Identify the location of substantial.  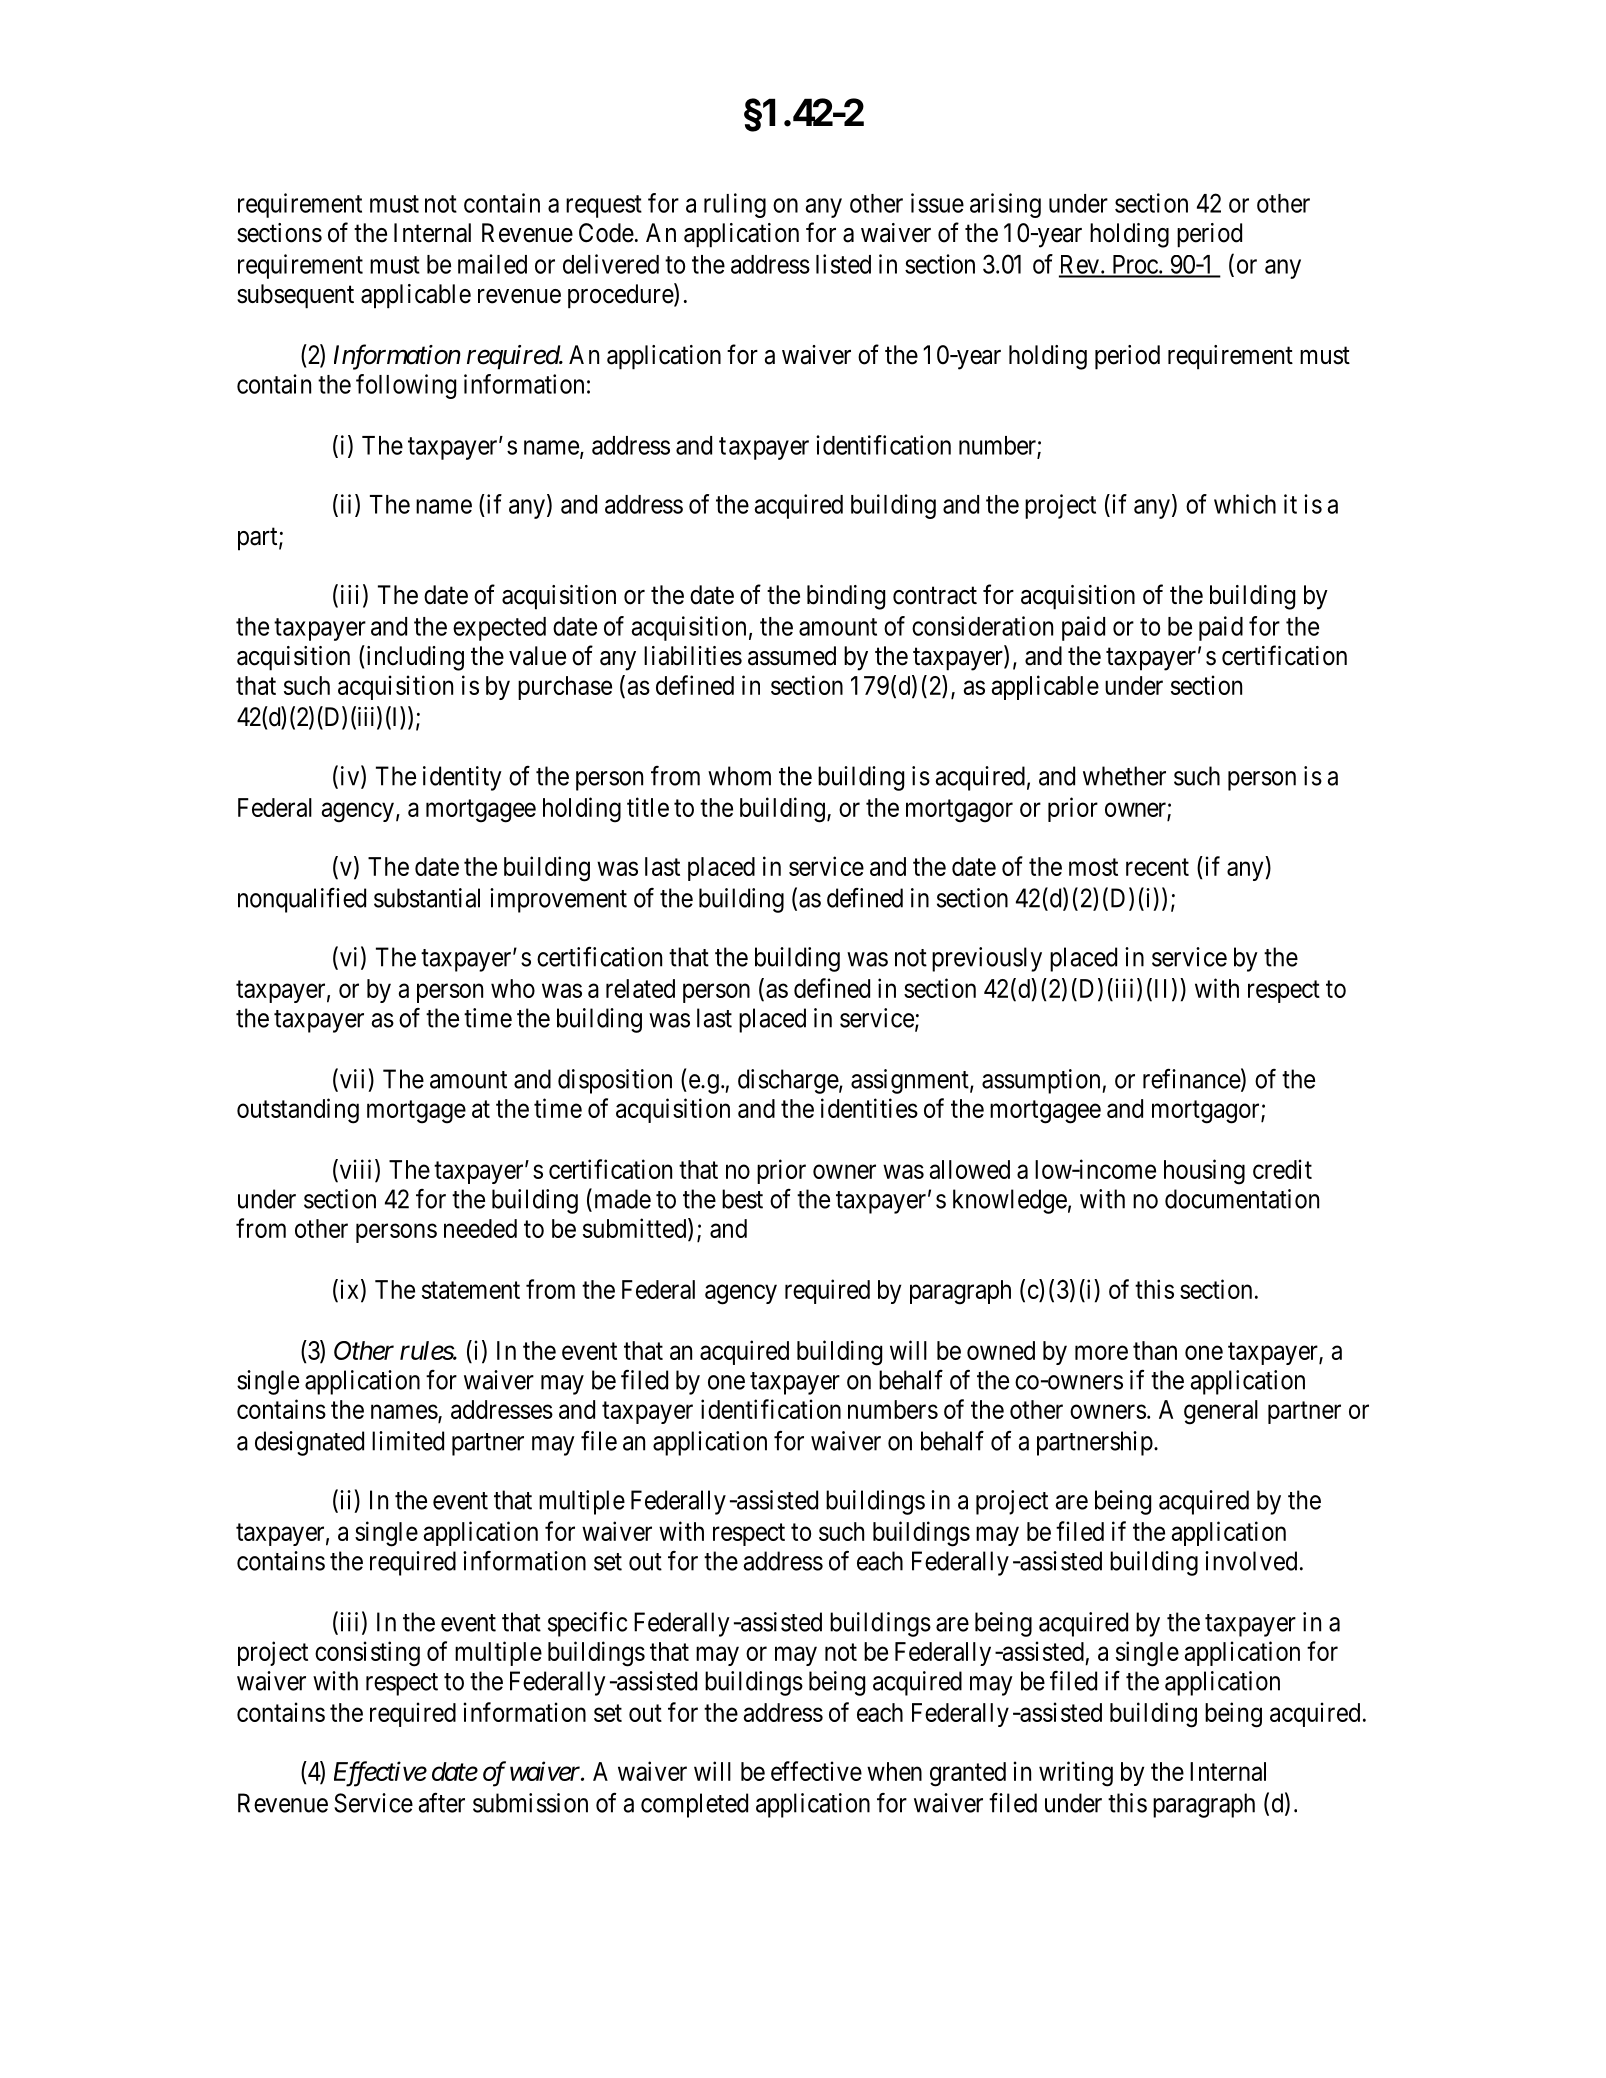
(427, 898).
